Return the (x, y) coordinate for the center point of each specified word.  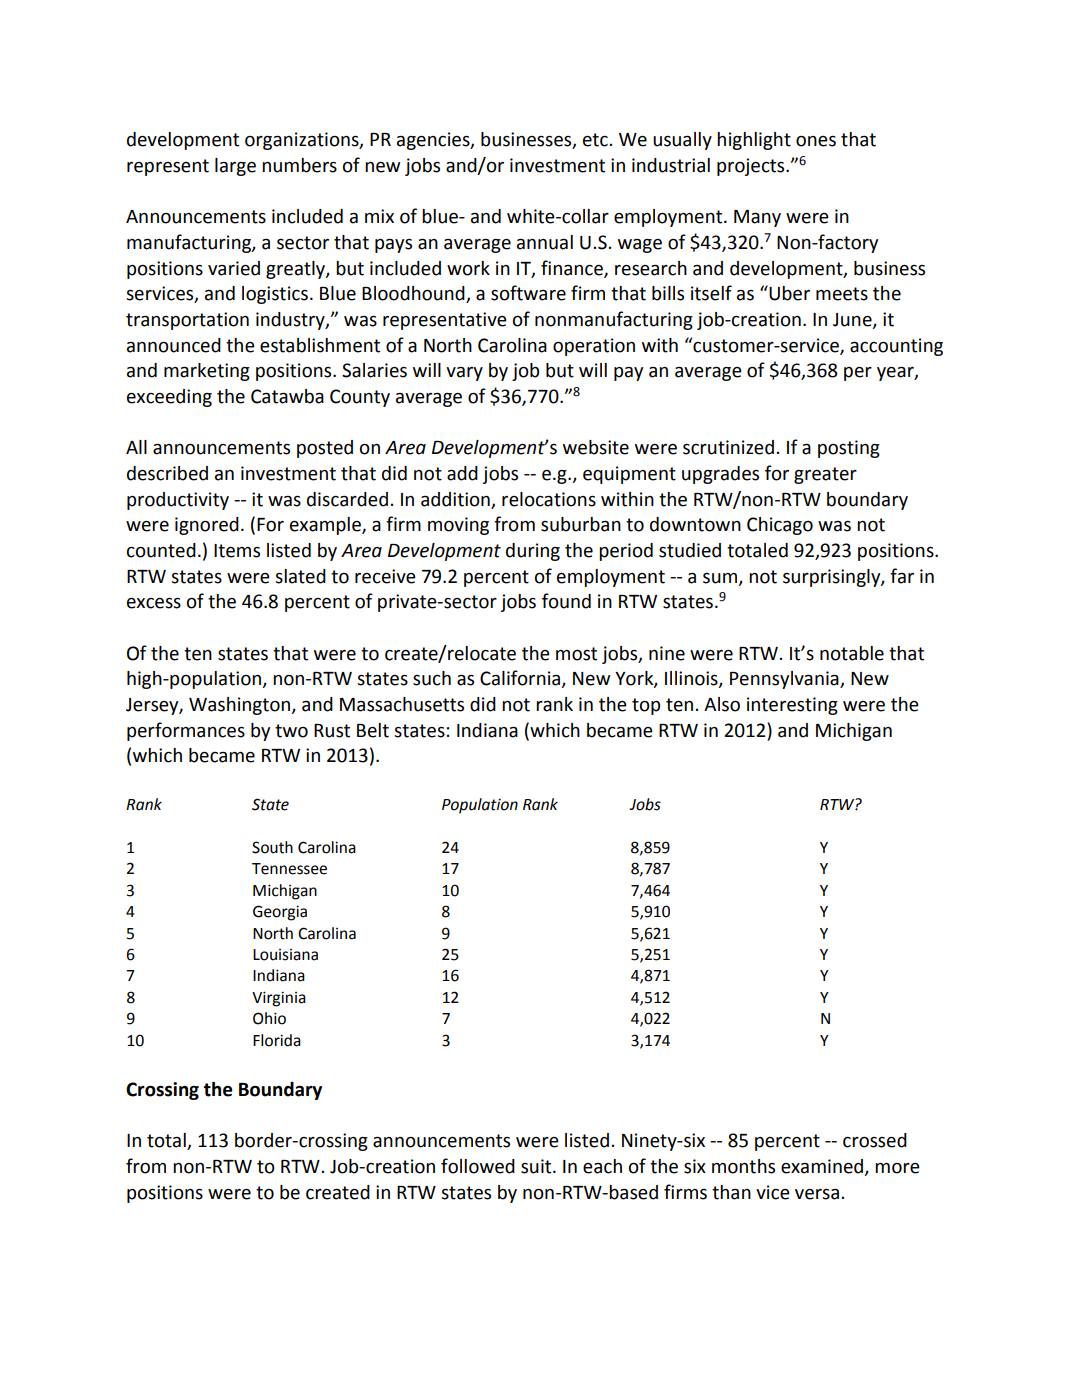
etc (595, 140)
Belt (373, 730)
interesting (792, 706)
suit (537, 1166)
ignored (207, 526)
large (235, 167)
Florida (277, 1040)
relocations (549, 499)
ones (816, 141)
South (272, 847)
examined (823, 1167)
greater (825, 475)
